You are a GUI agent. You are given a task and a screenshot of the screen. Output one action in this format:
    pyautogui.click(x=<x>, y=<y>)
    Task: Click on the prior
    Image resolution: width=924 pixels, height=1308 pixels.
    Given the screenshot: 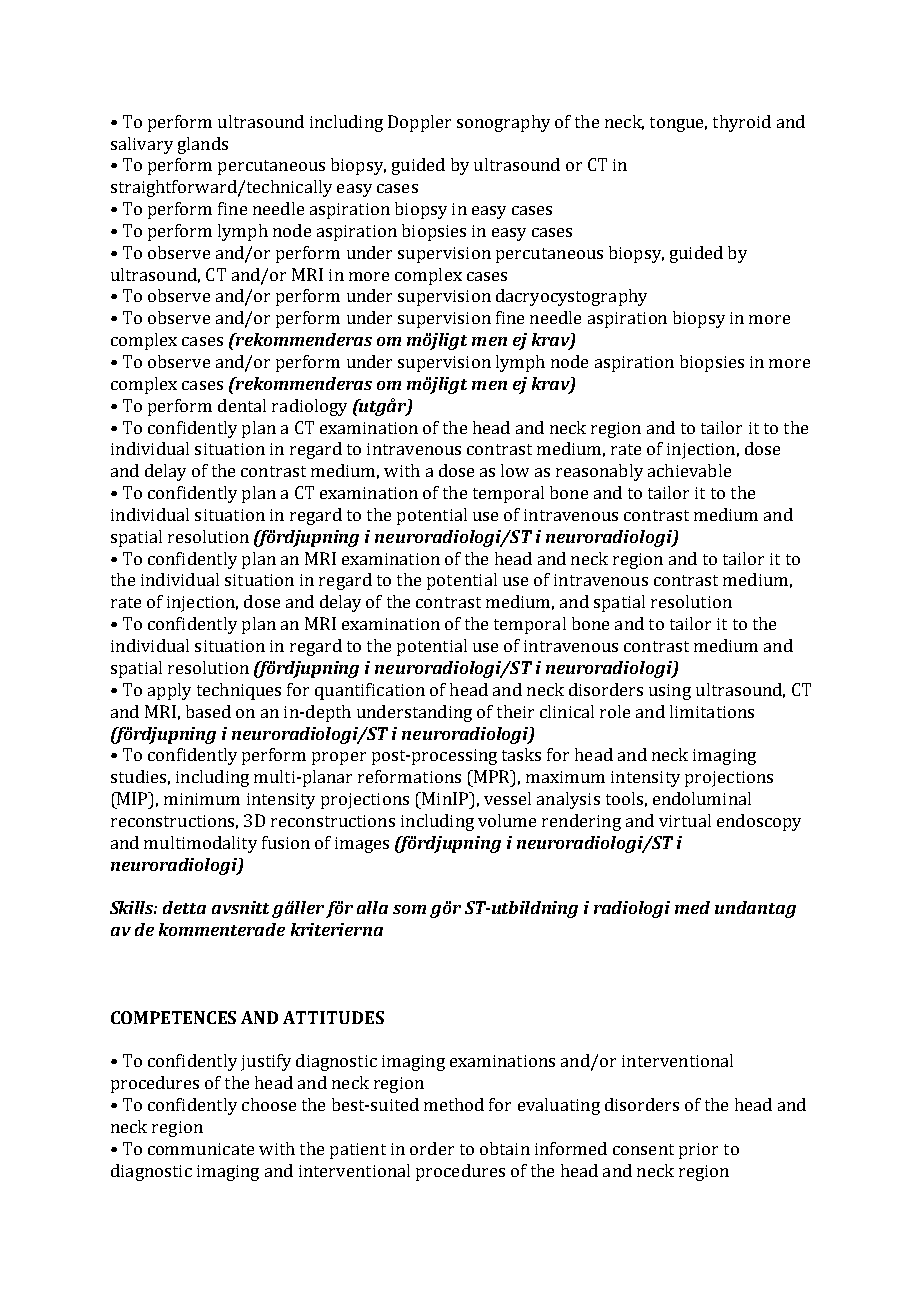 What is the action you would take?
    pyautogui.click(x=698, y=1151)
